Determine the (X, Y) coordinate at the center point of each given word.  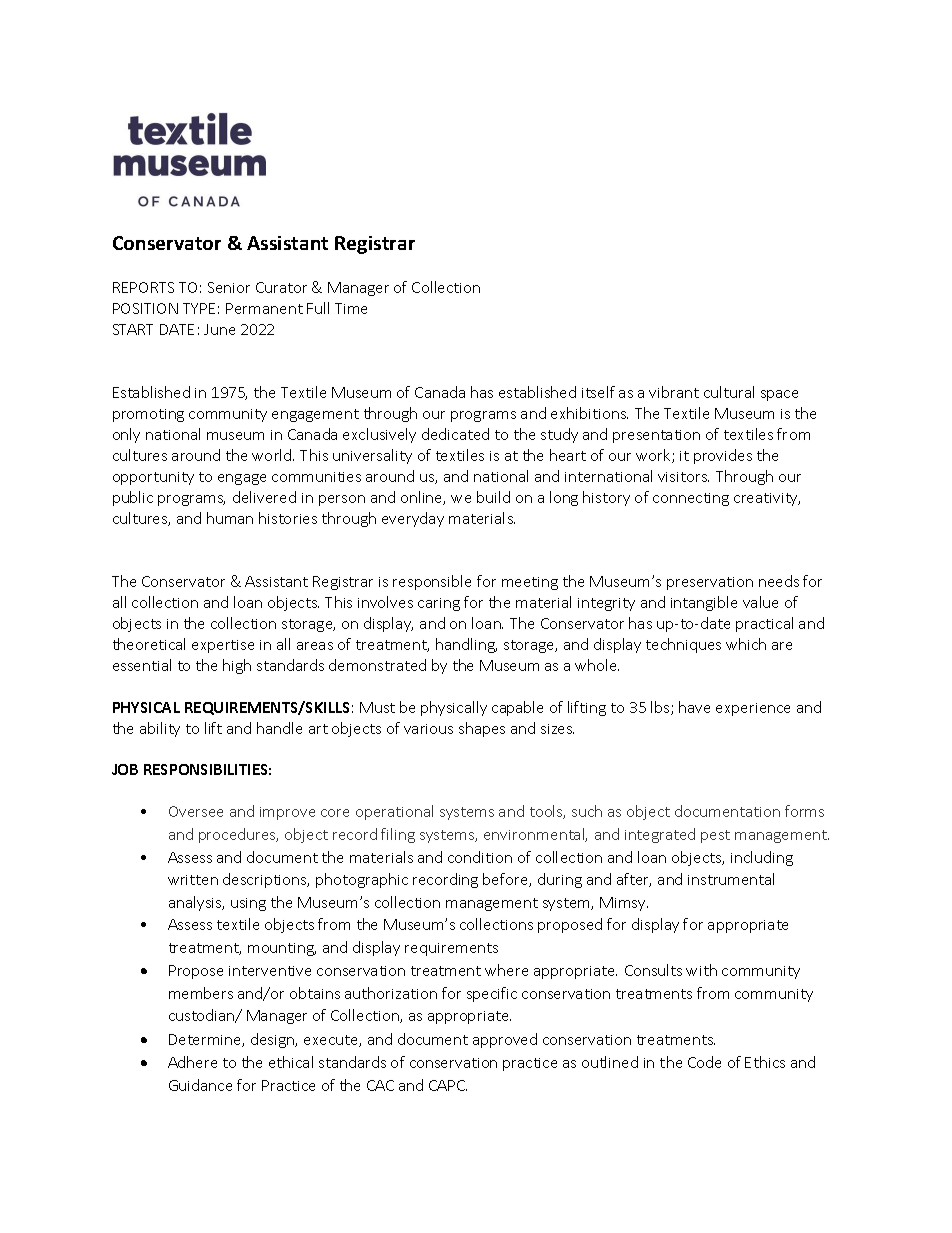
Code (704, 1062)
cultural (729, 392)
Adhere (192, 1062)
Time (351, 308)
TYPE (199, 308)
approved (505, 1040)
